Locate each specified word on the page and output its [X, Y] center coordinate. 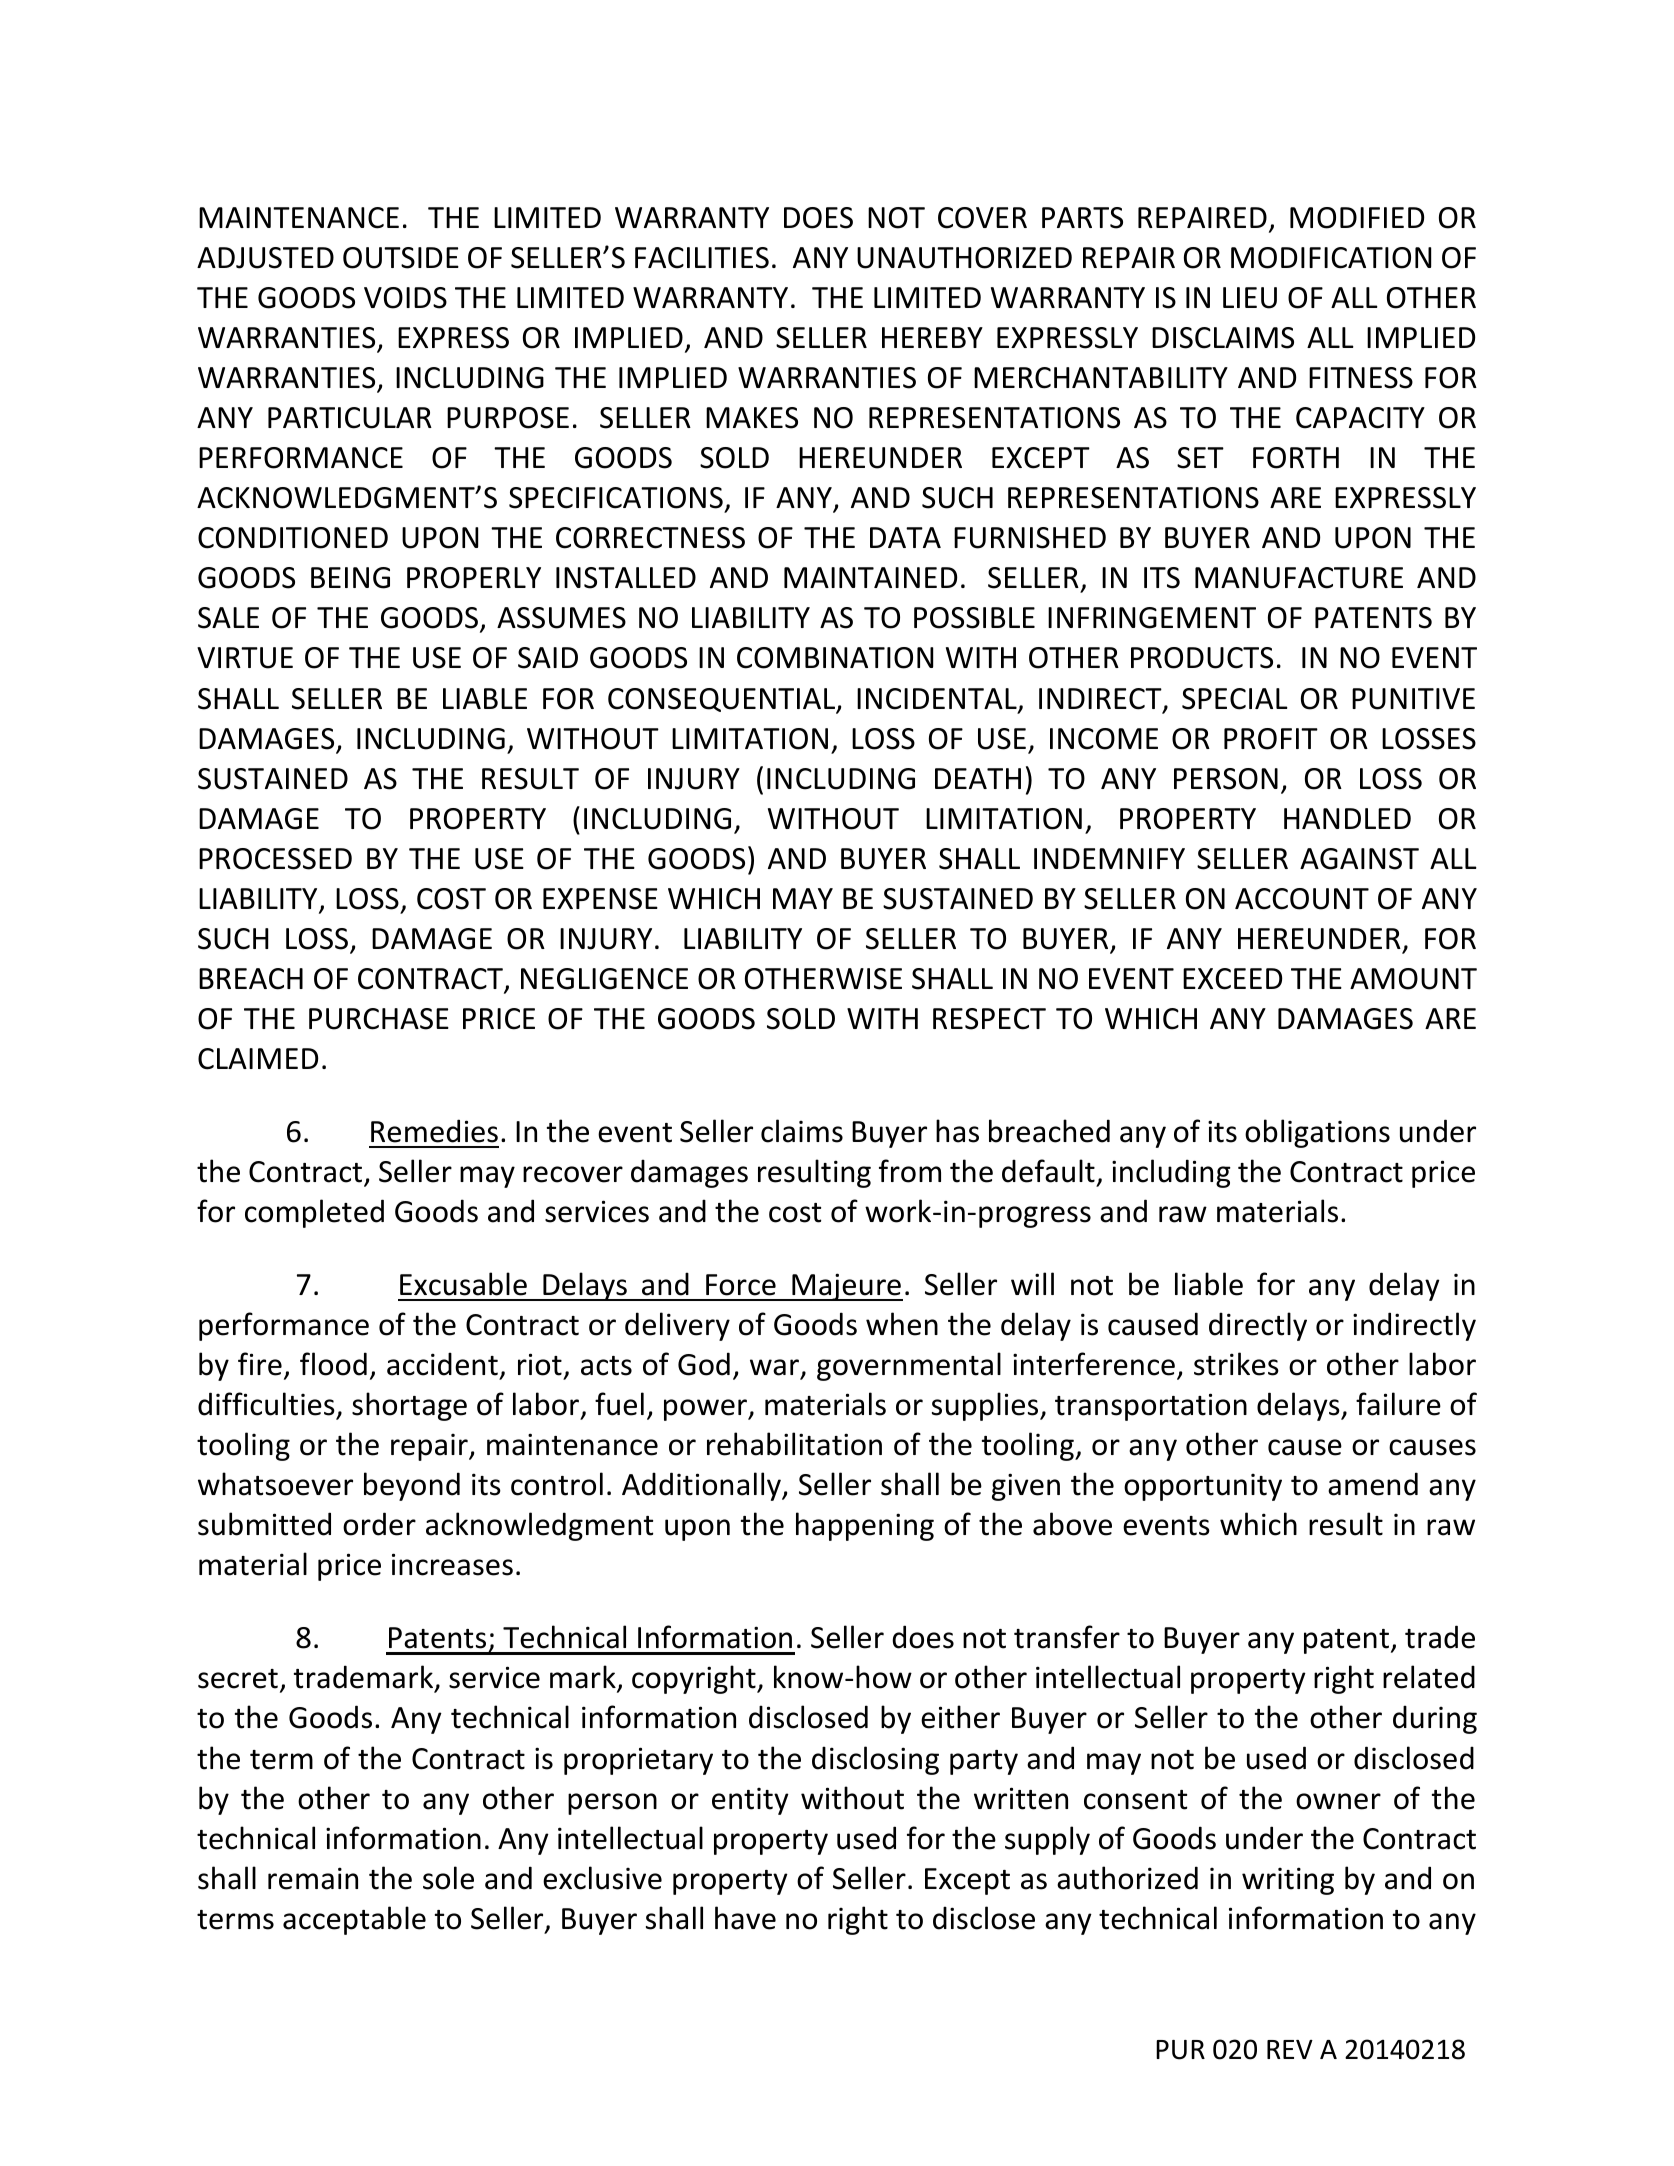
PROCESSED [275, 859]
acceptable [354, 1920]
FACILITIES [702, 258]
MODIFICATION [1331, 258]
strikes [1236, 1364]
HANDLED [1347, 818]
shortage [409, 1406]
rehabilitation [794, 1444]
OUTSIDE [401, 258]
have [745, 1918]
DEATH [978, 778]
